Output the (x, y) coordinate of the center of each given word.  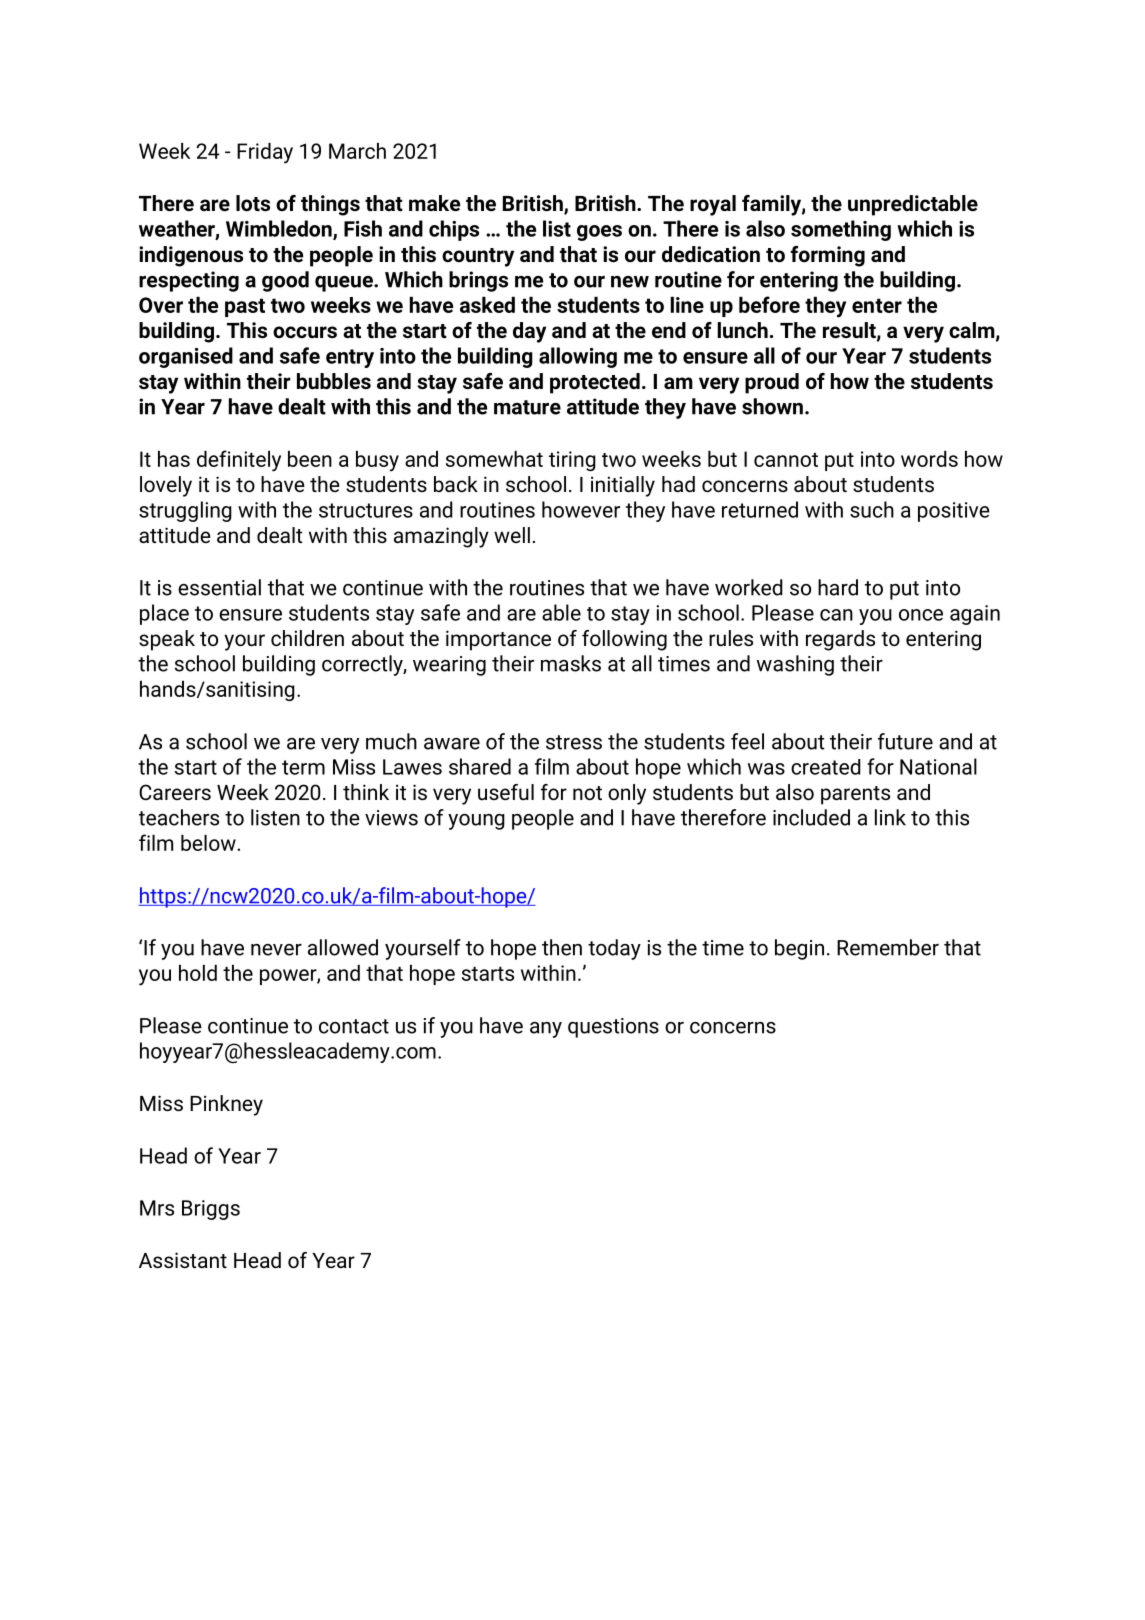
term (303, 767)
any (546, 1030)
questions (613, 1028)
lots (253, 203)
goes (599, 233)
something (841, 230)
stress (574, 742)
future (905, 741)
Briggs (211, 1210)
